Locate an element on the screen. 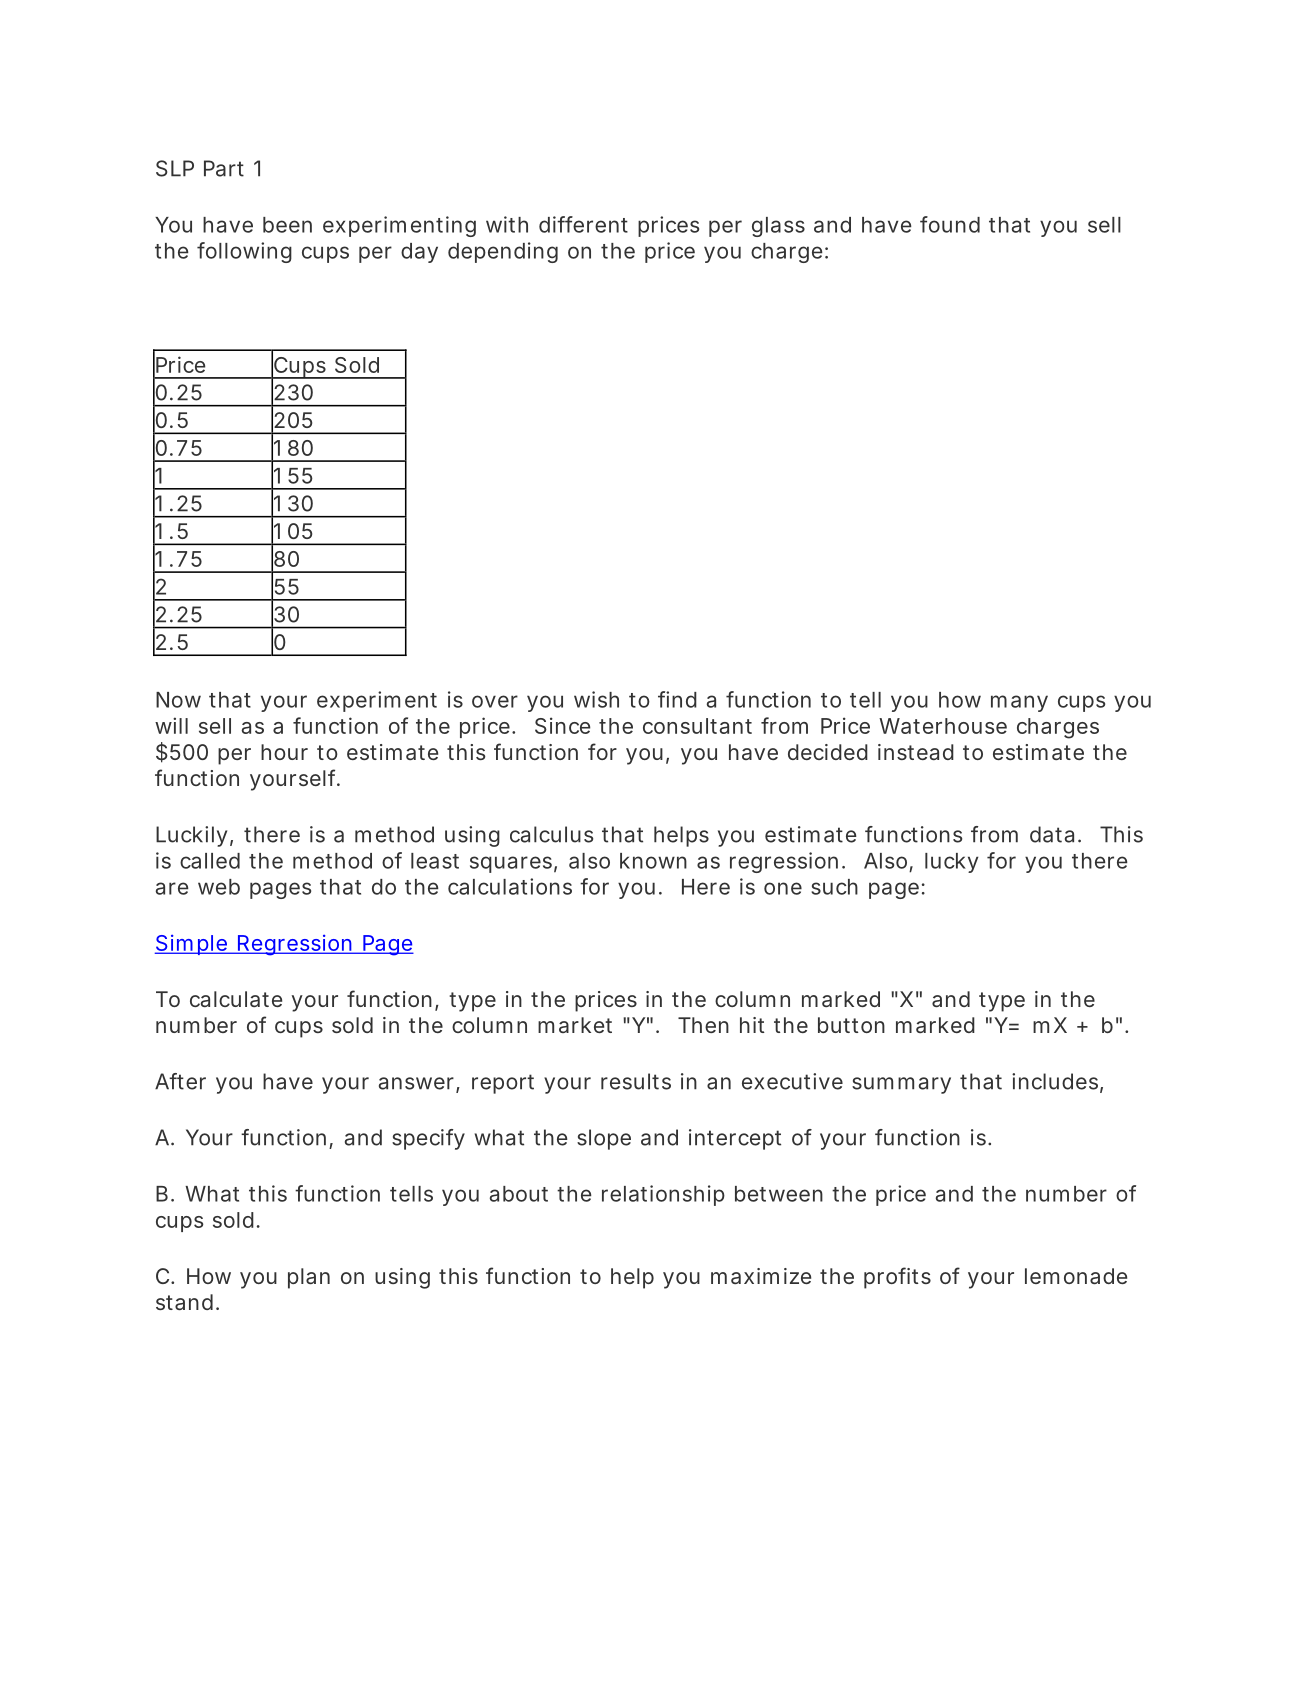 Image resolution: width=1315 pixels, height=1702 pixels. different is located at coordinates (583, 224).
